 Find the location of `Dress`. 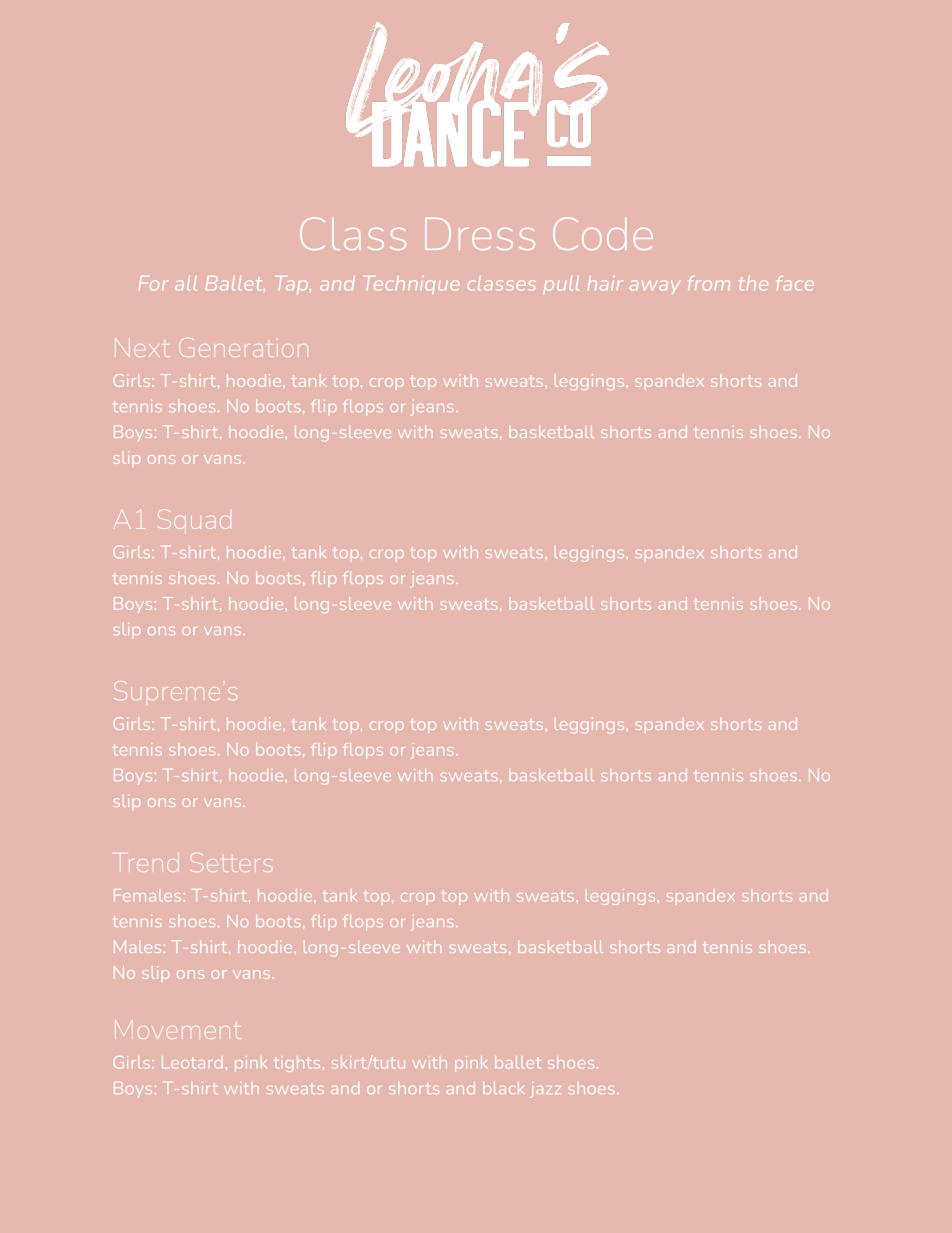

Dress is located at coordinates (480, 234).
